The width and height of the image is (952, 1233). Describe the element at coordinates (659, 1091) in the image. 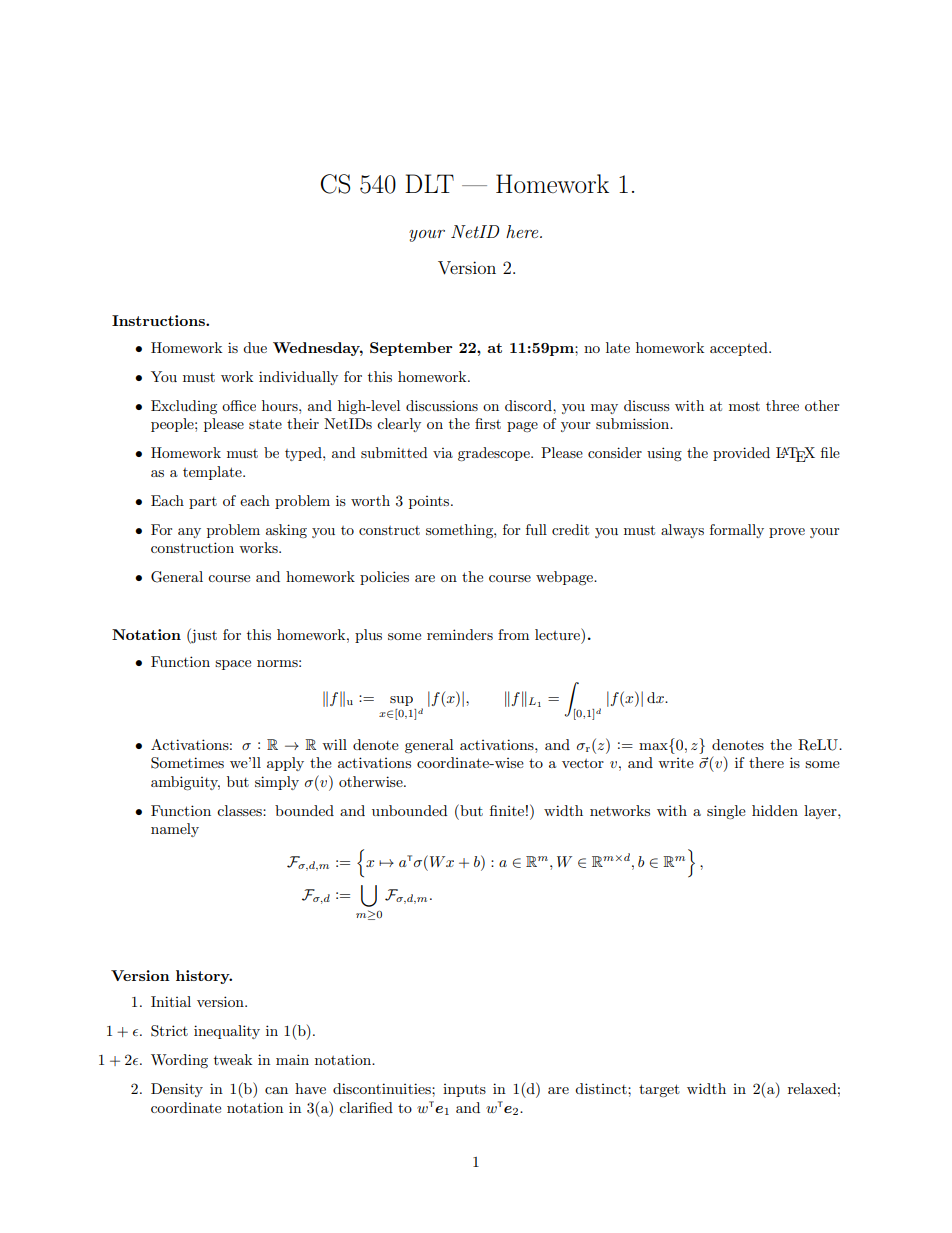

I see `target` at that location.
